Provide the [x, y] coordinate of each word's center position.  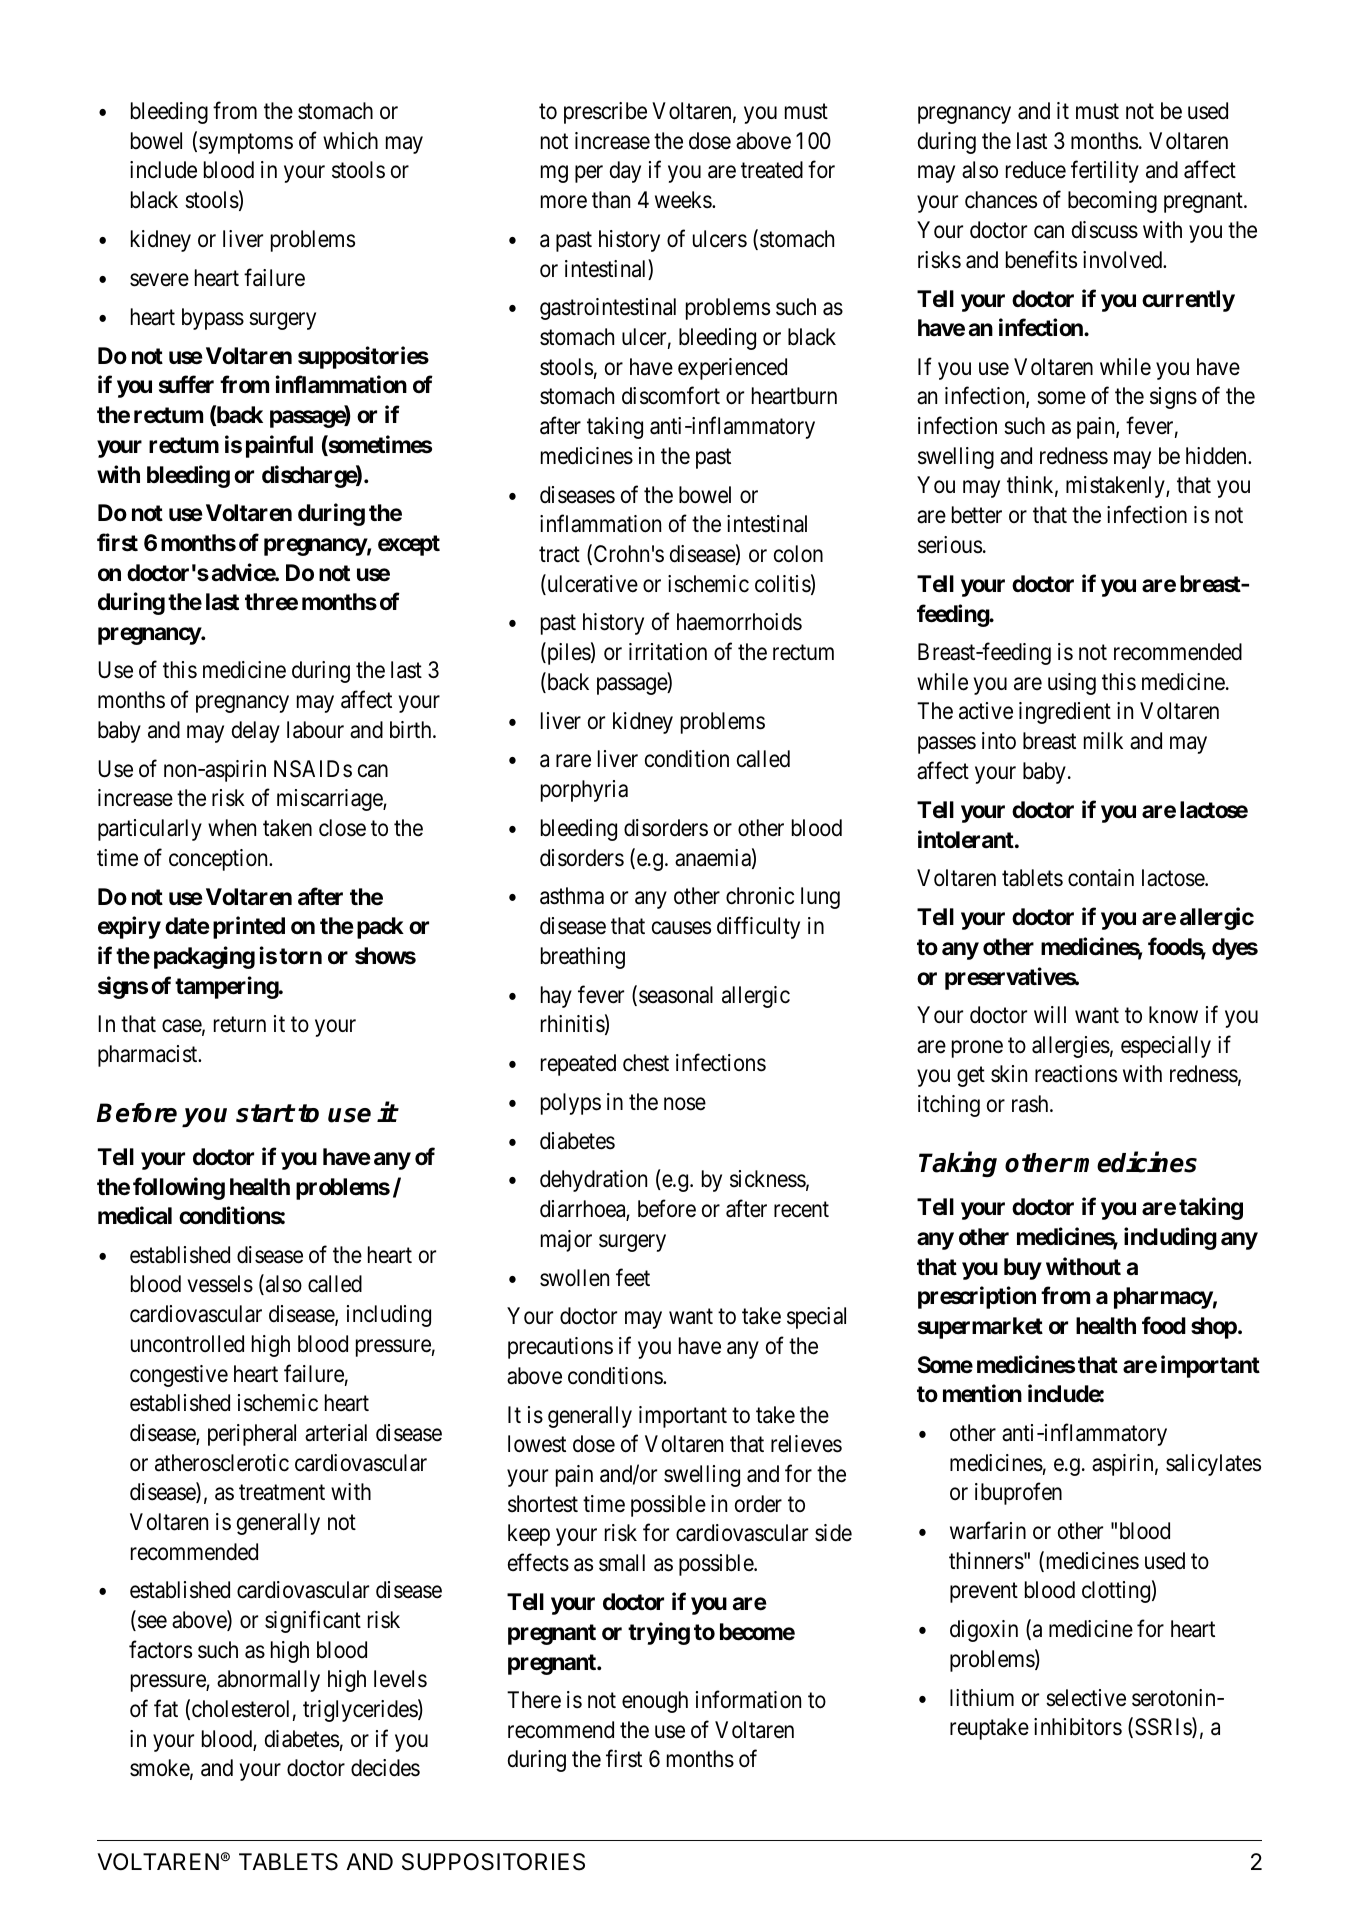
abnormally [268, 1681]
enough [655, 1702]
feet [633, 1277]
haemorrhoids [739, 622]
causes [681, 928]
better [977, 515]
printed [249, 928]
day [625, 172]
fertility [1105, 172]
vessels [220, 1284]
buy [1023, 1269]
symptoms [246, 144]
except [409, 545]
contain [1101, 878]
